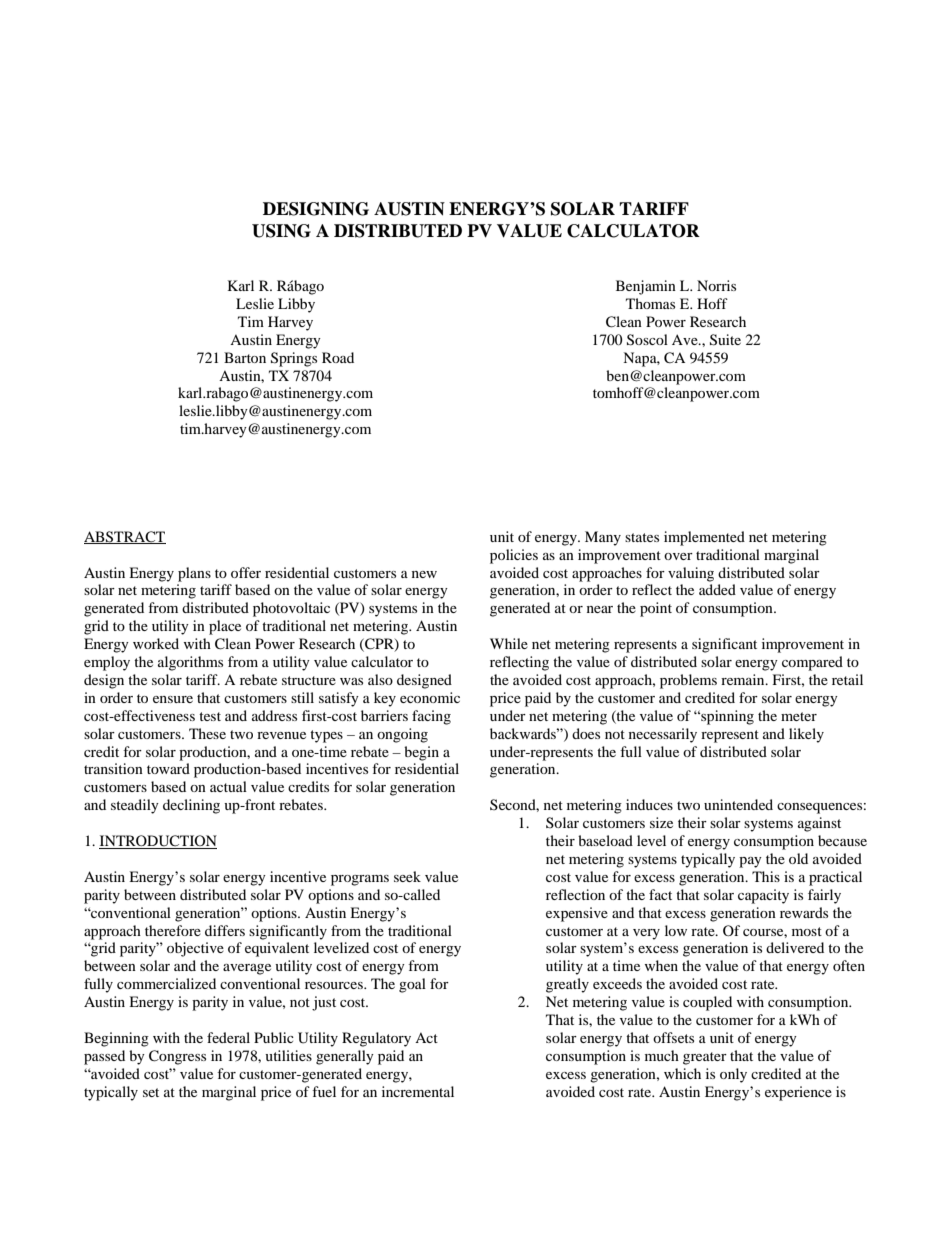 Image resolution: width=952 pixels, height=1233 pixels. I want to click on Congress, so click(177, 1057).
